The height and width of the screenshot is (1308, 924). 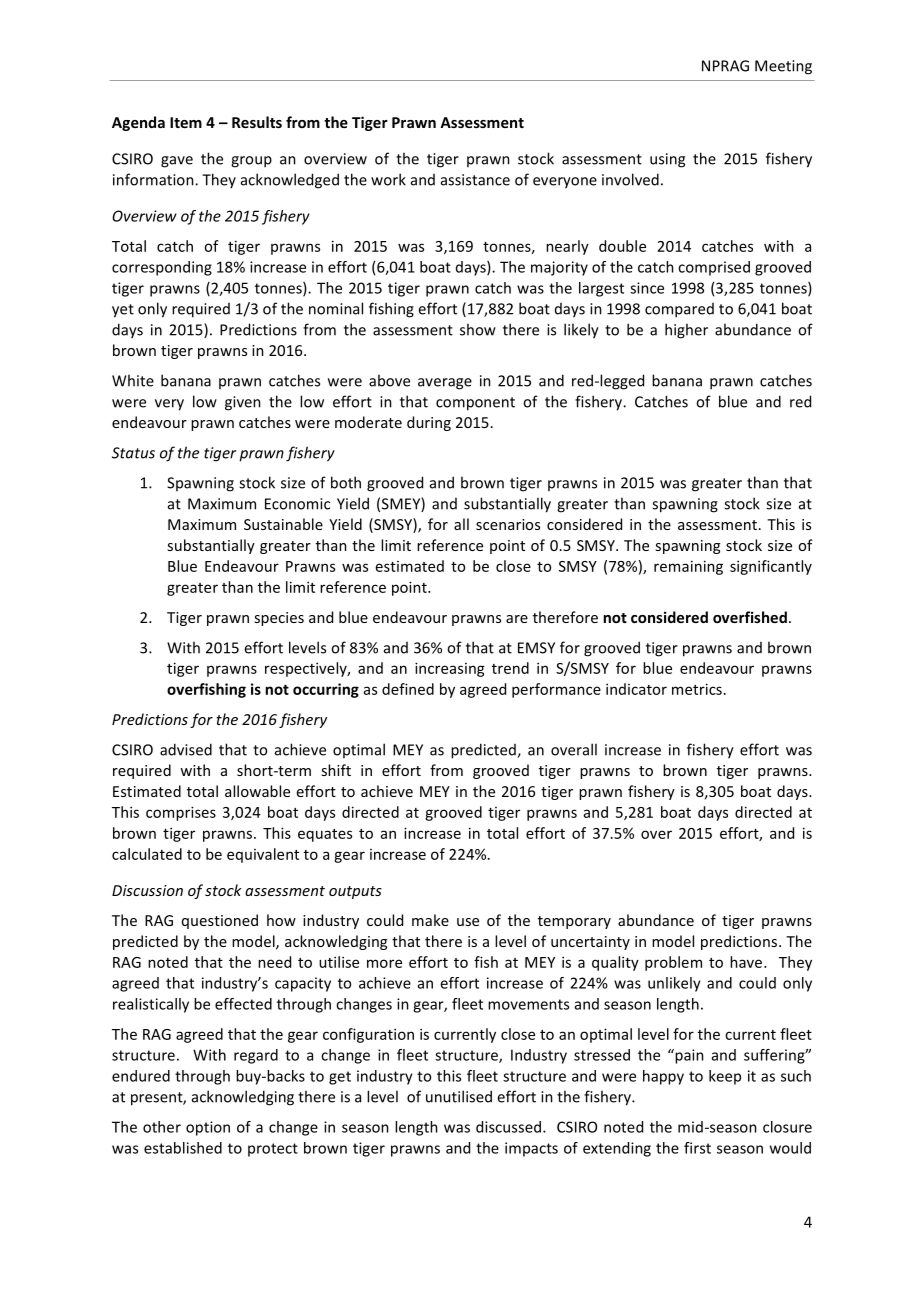 What do you see at coordinates (186, 122) in the screenshot?
I see `Item` at bounding box center [186, 122].
